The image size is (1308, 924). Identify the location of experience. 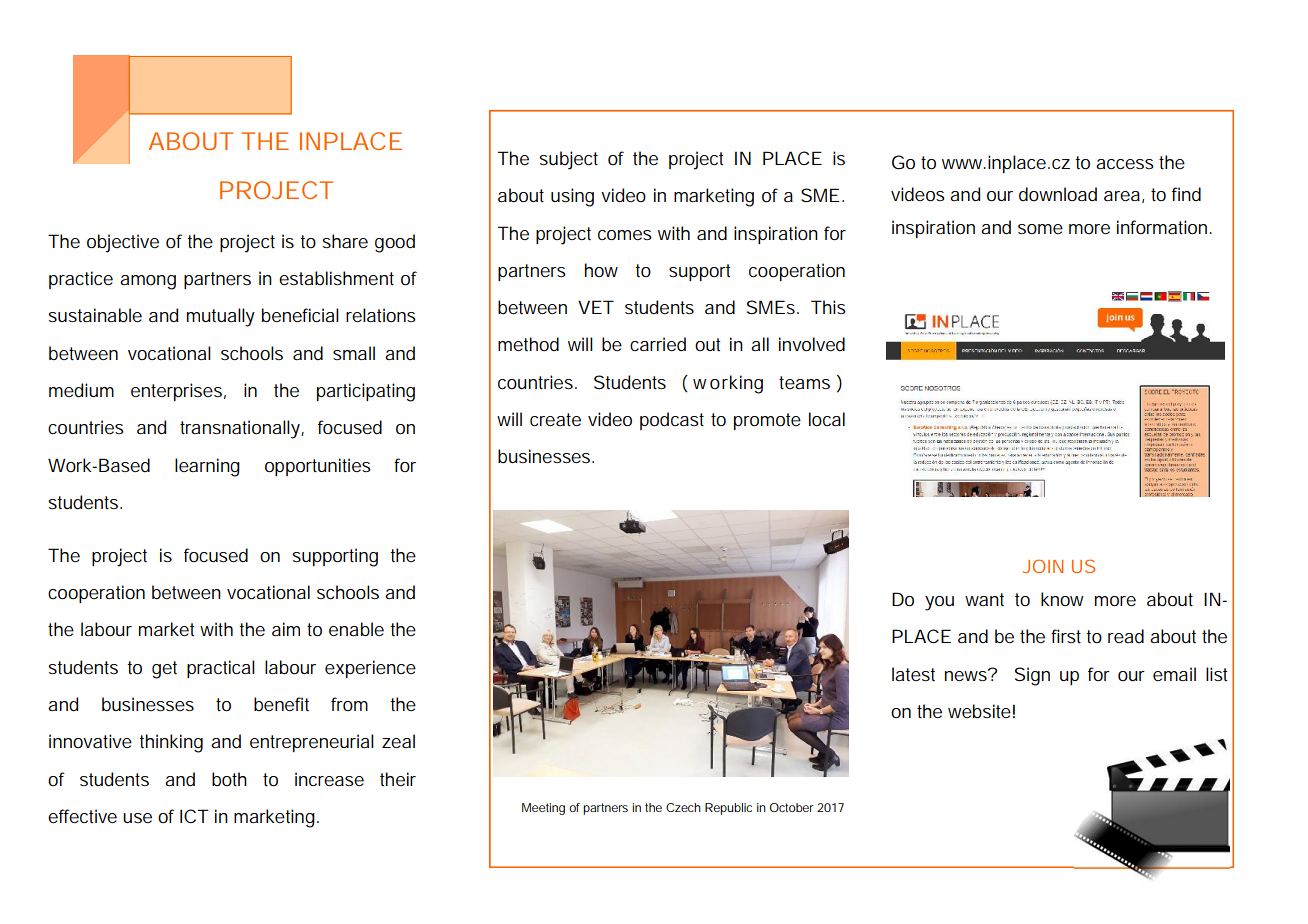
(370, 669).
